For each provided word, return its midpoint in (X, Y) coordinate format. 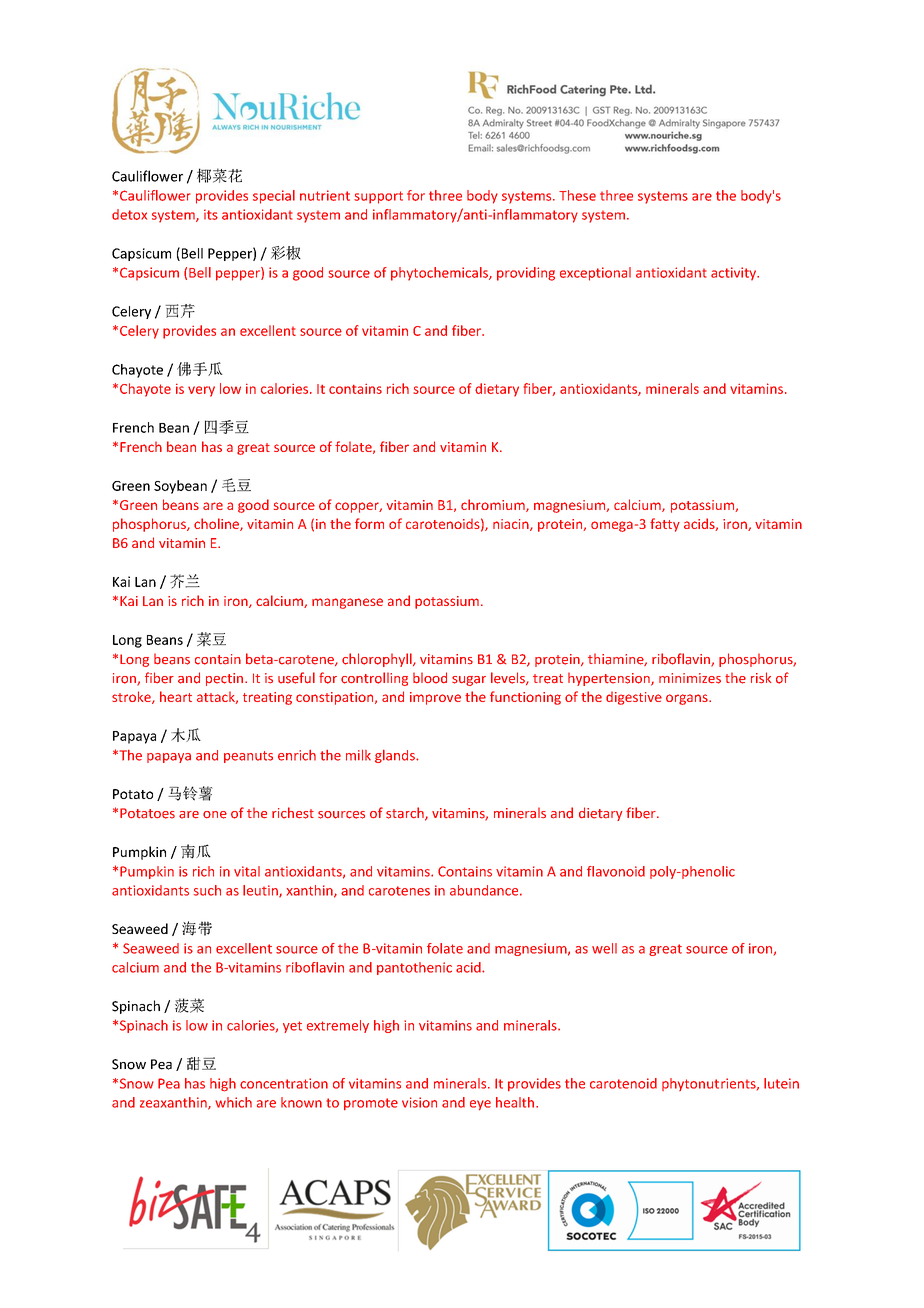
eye (480, 1105)
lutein (781, 1083)
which (233, 1102)
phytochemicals (440, 274)
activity (734, 274)
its (211, 214)
